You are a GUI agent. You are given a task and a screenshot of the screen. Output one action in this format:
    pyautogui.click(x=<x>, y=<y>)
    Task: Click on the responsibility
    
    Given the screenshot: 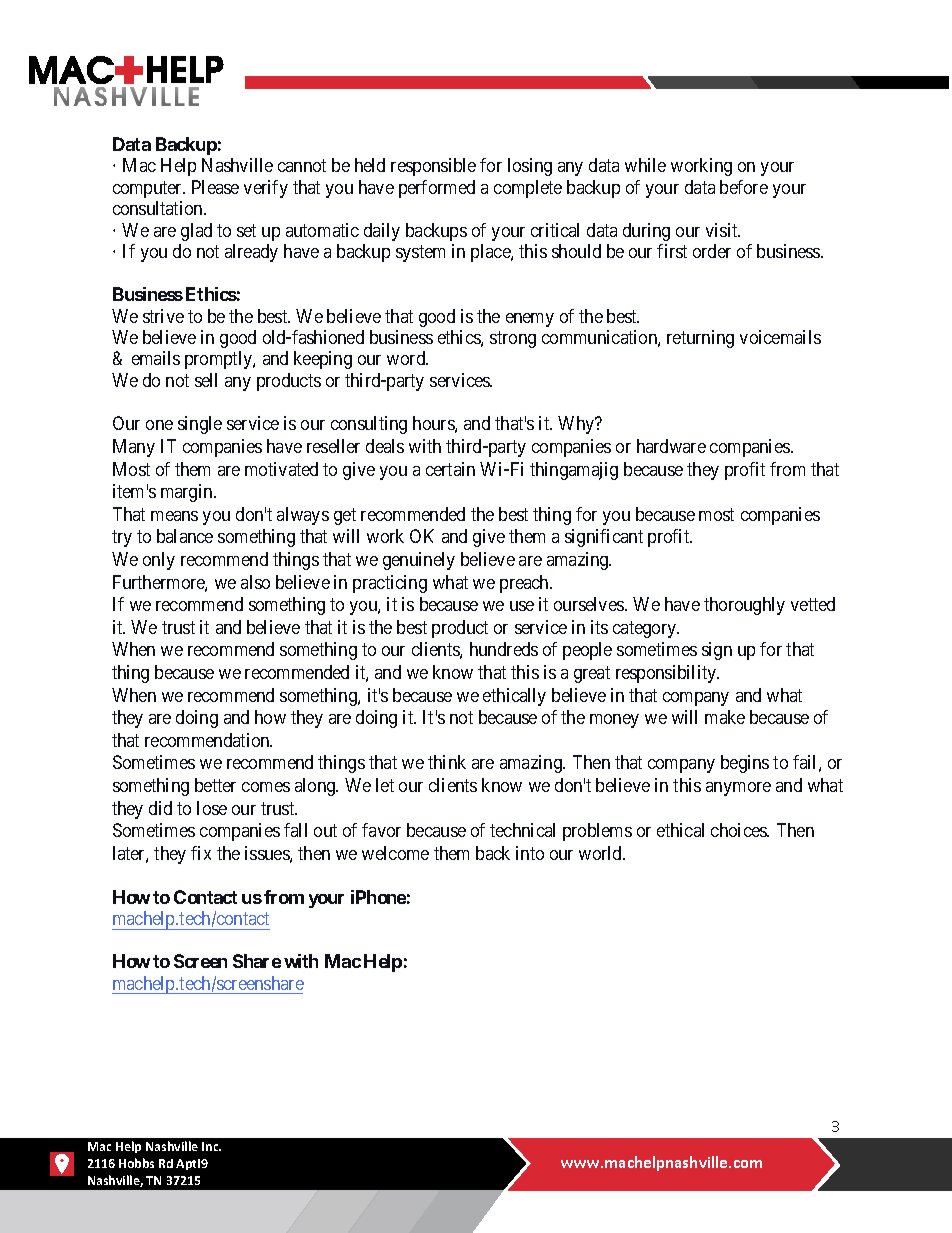 What is the action you would take?
    pyautogui.click(x=667, y=674)
